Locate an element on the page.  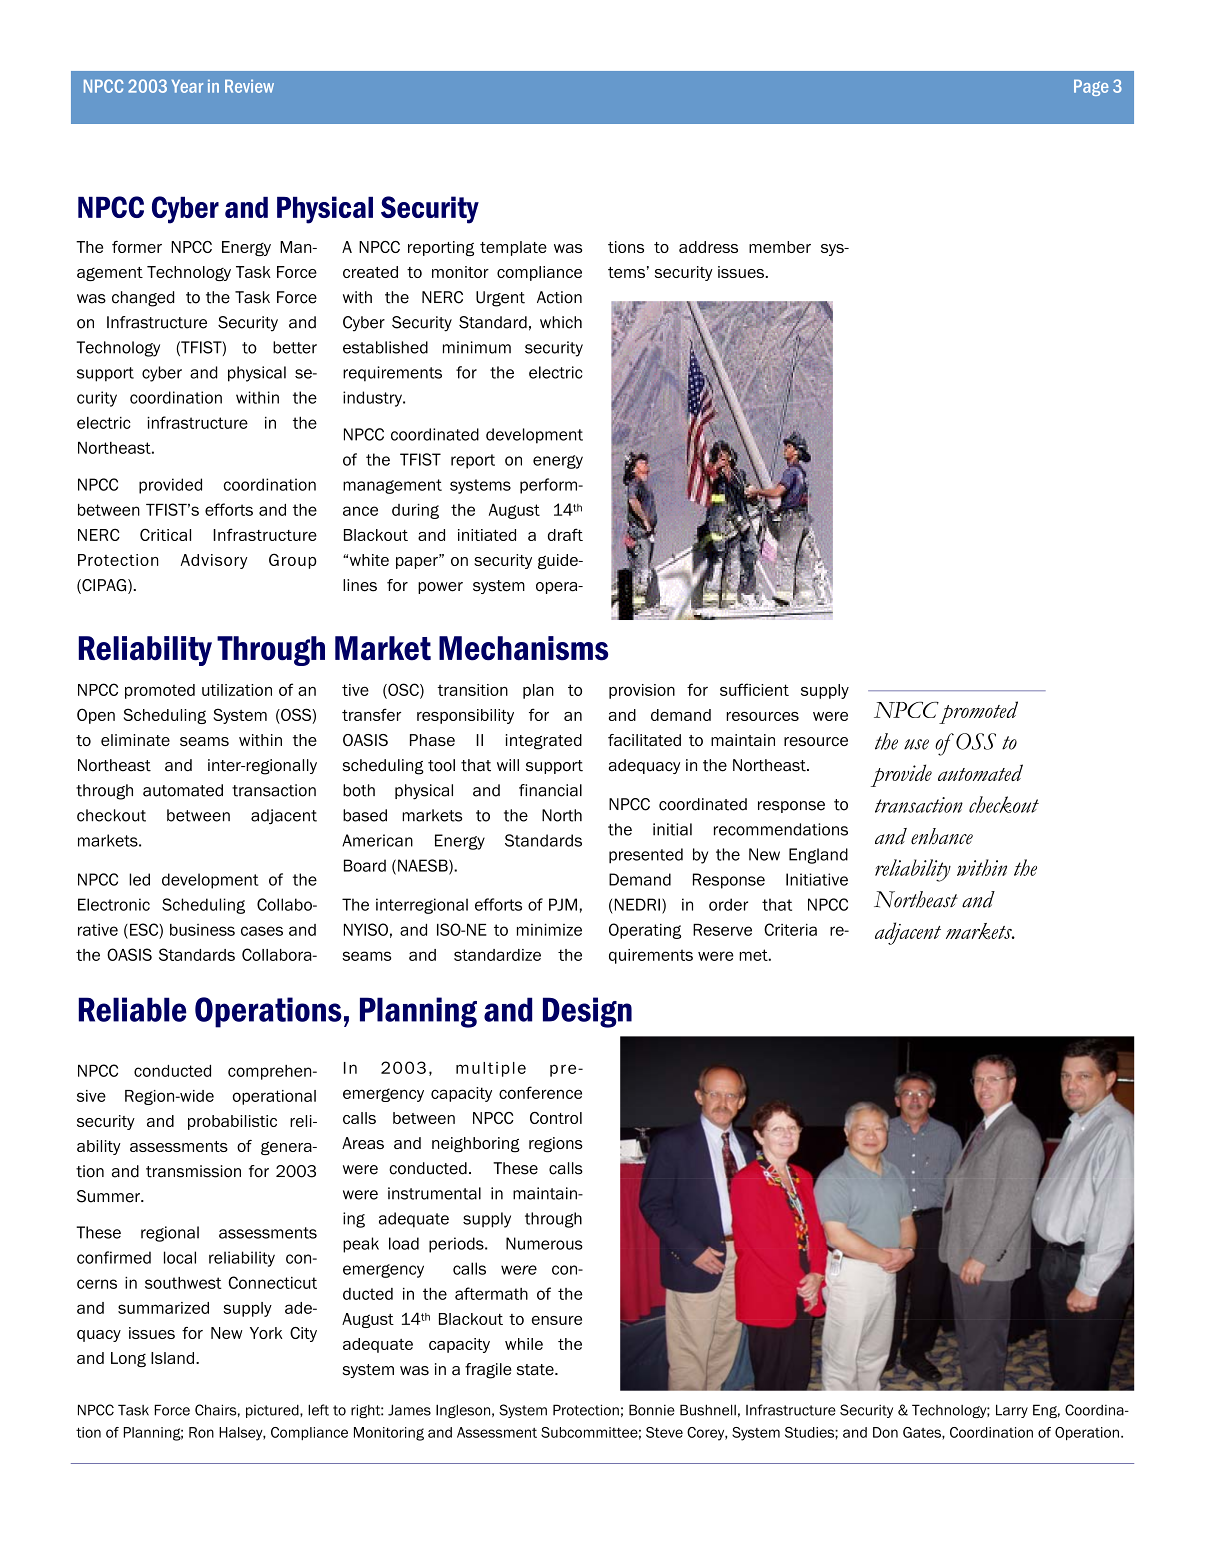
Page is located at coordinates (1091, 88).
